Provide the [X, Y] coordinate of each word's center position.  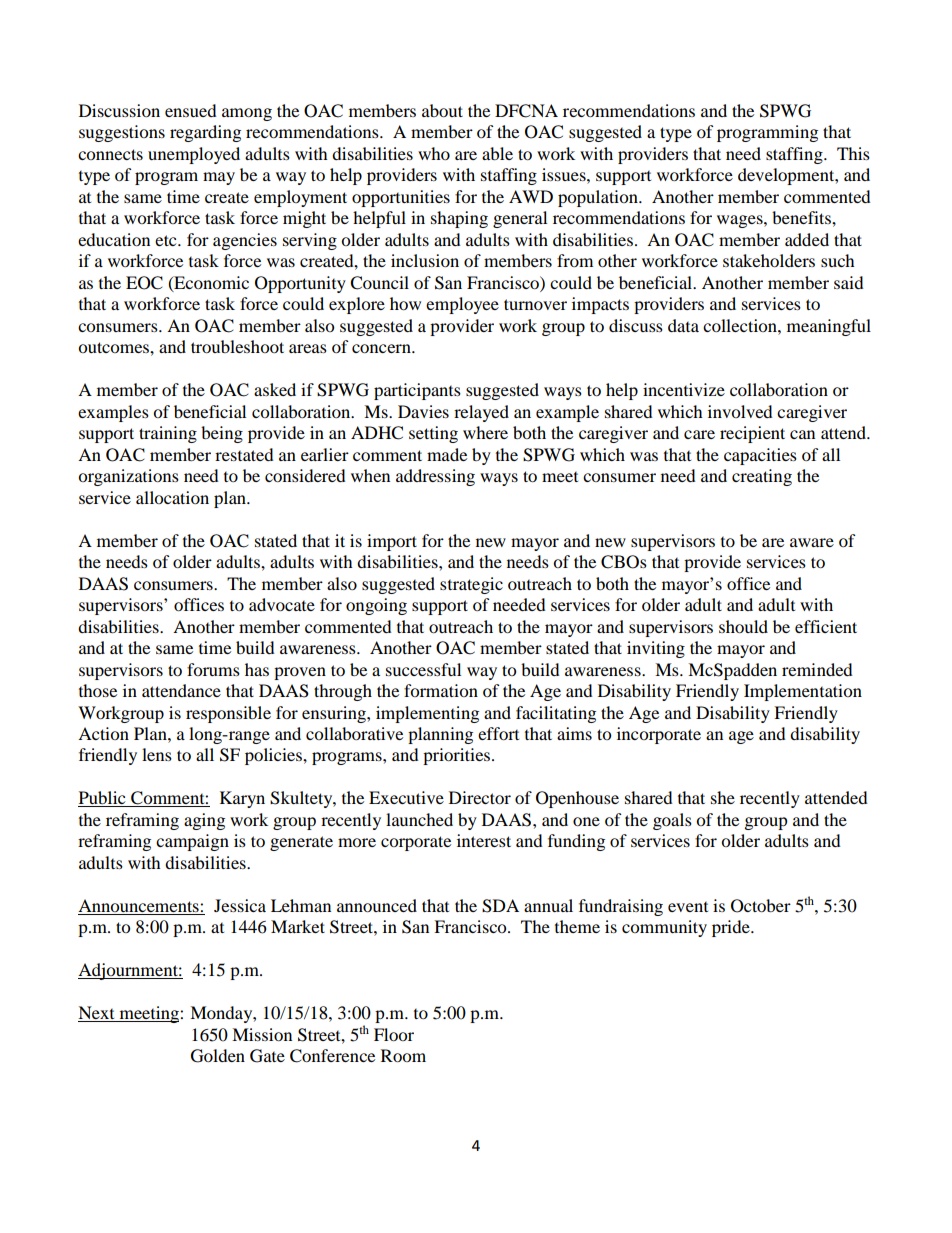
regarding [205, 133]
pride [732, 928]
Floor [394, 1034]
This [853, 153]
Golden [218, 1056]
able [497, 153]
